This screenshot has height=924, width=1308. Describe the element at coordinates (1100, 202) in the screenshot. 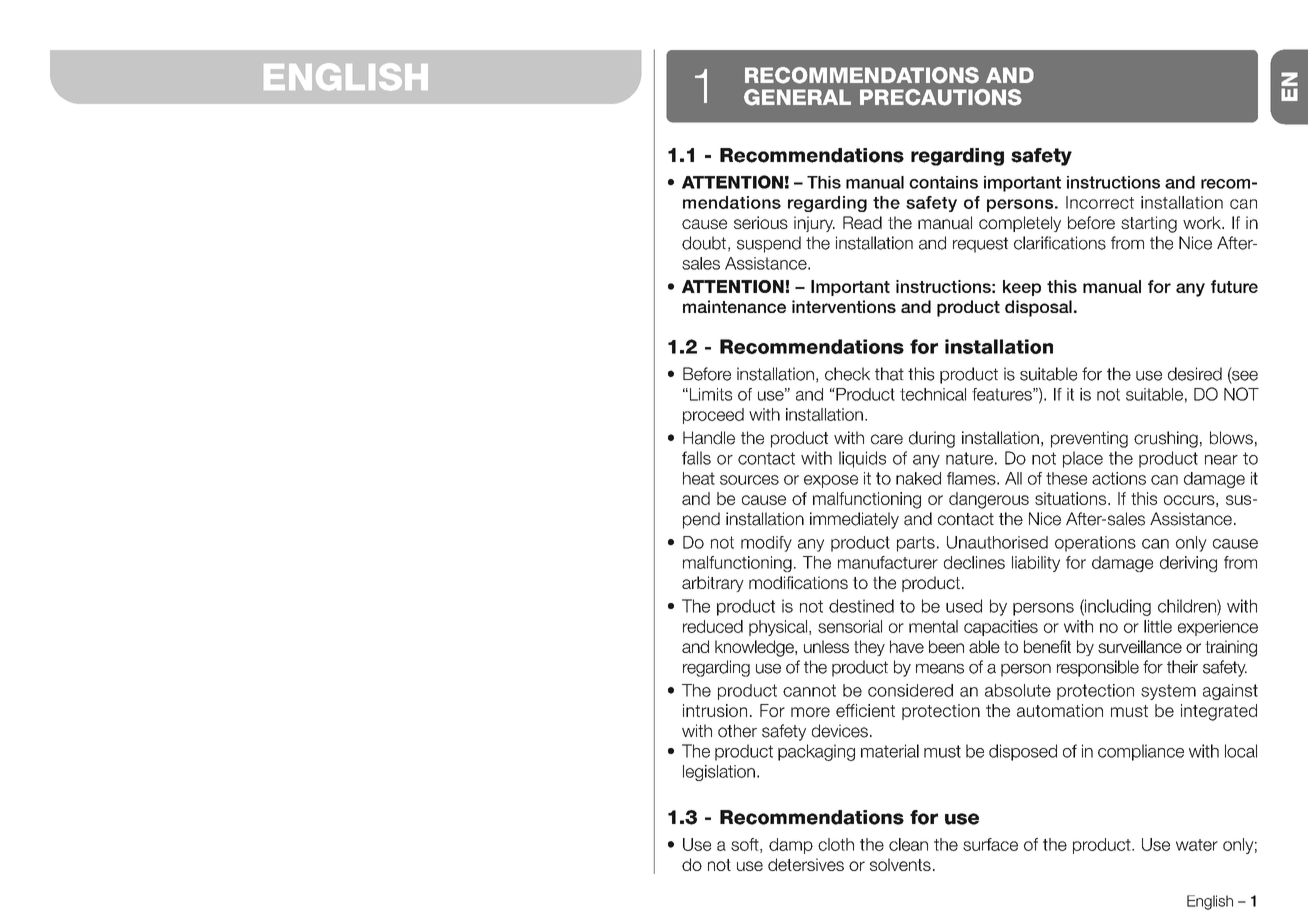

I see `Incorrect` at that location.
